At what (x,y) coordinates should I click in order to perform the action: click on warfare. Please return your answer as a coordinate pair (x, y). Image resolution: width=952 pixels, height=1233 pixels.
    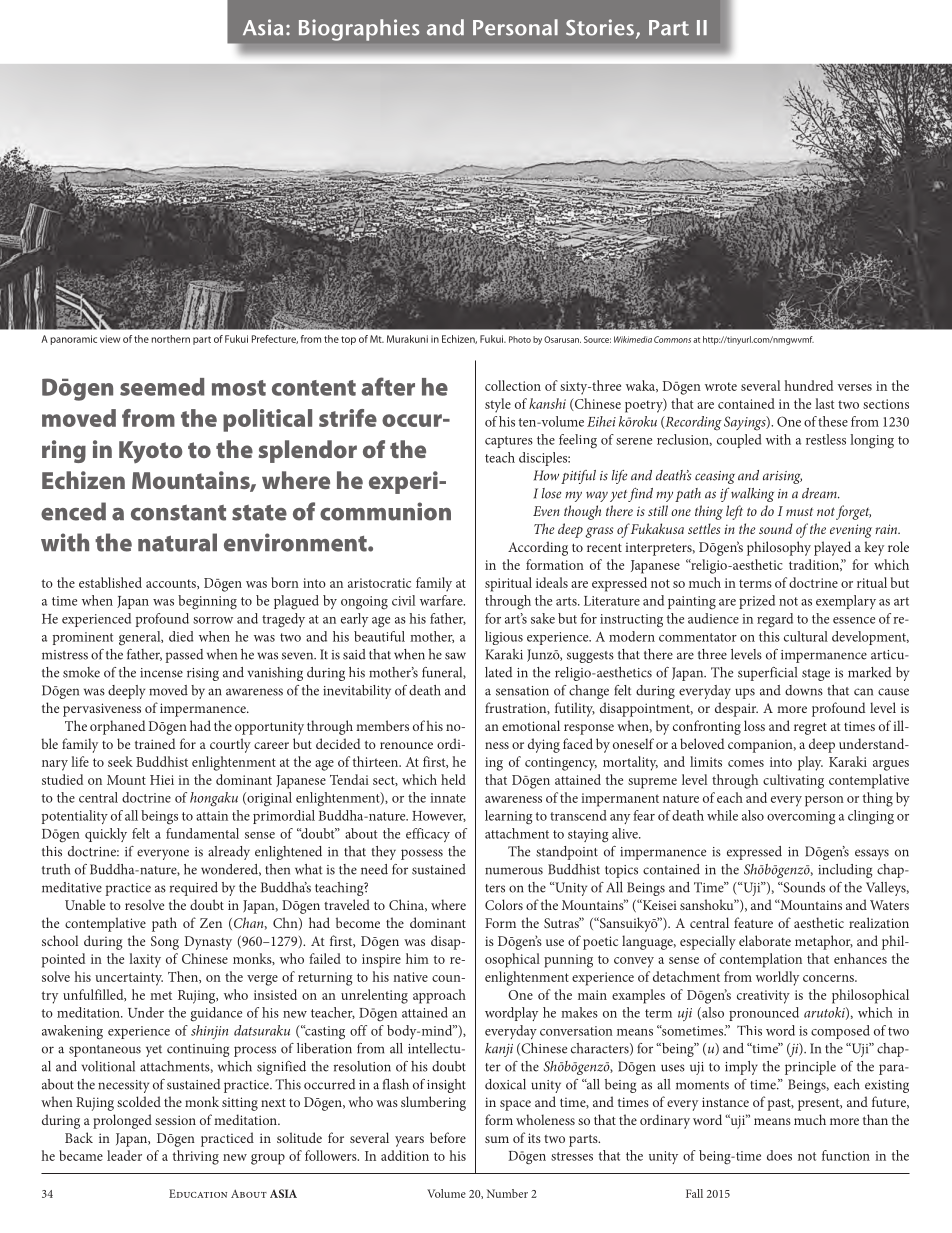
    Looking at the image, I should click on (442, 600).
